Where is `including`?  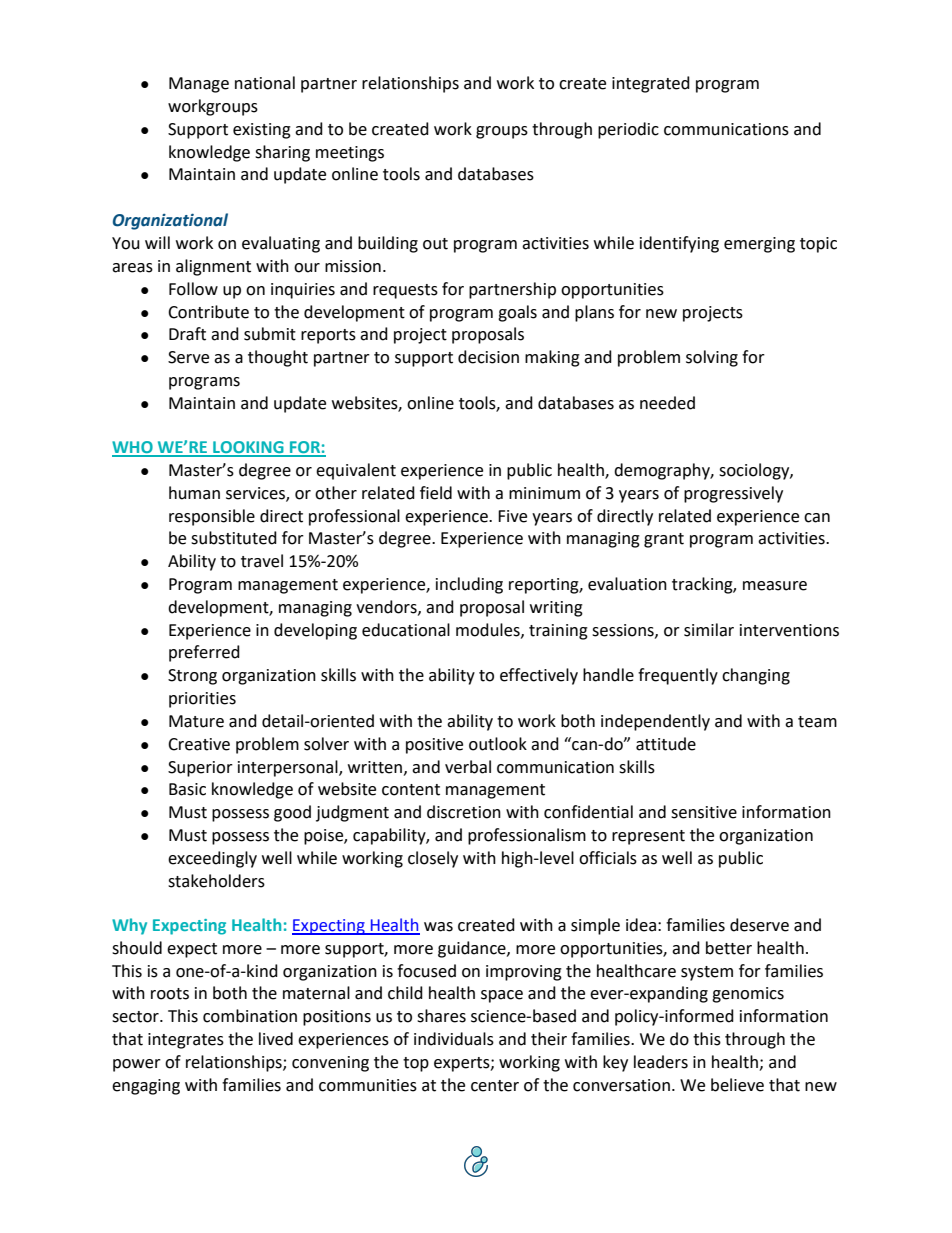 including is located at coordinates (469, 585).
